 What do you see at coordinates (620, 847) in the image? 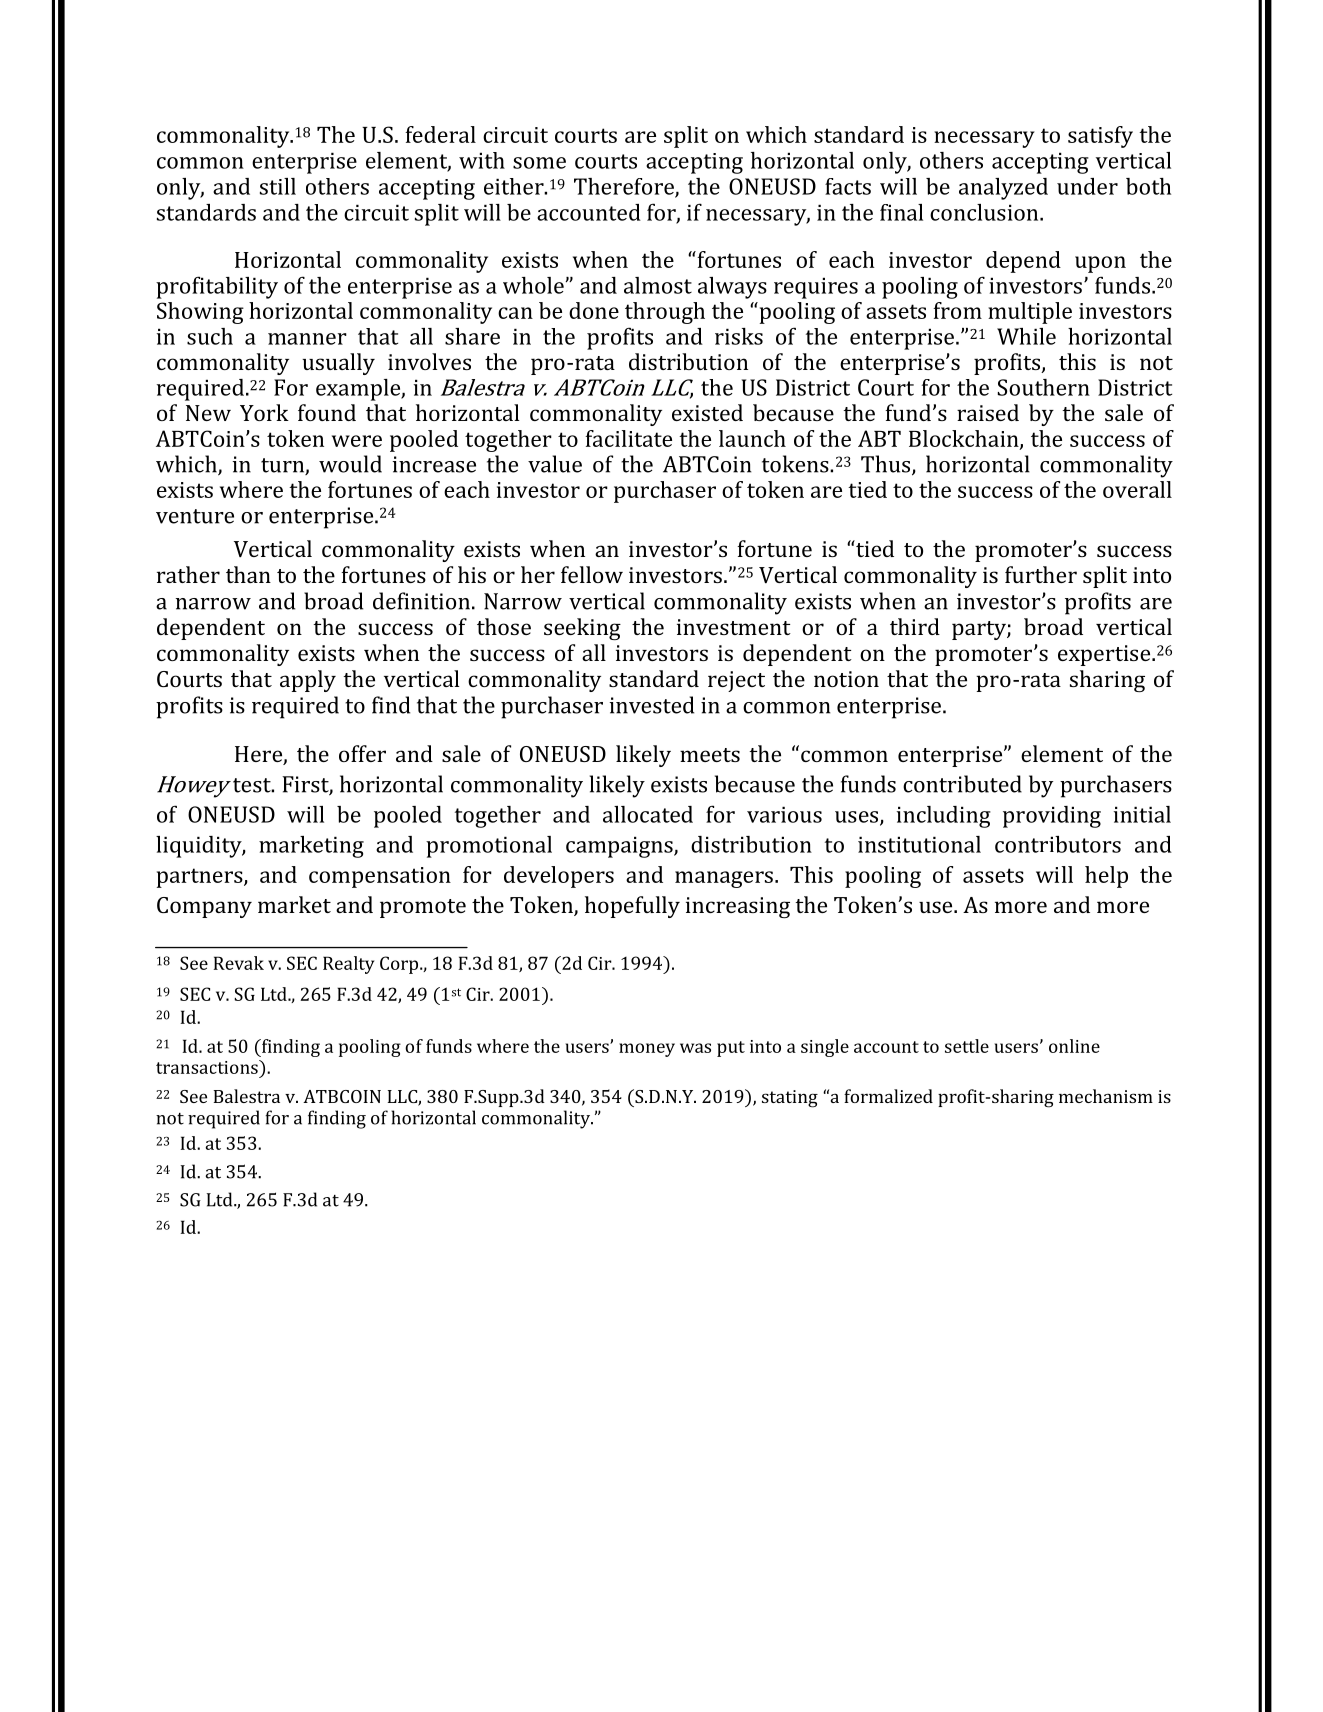
I see `campaigns` at bounding box center [620, 847].
